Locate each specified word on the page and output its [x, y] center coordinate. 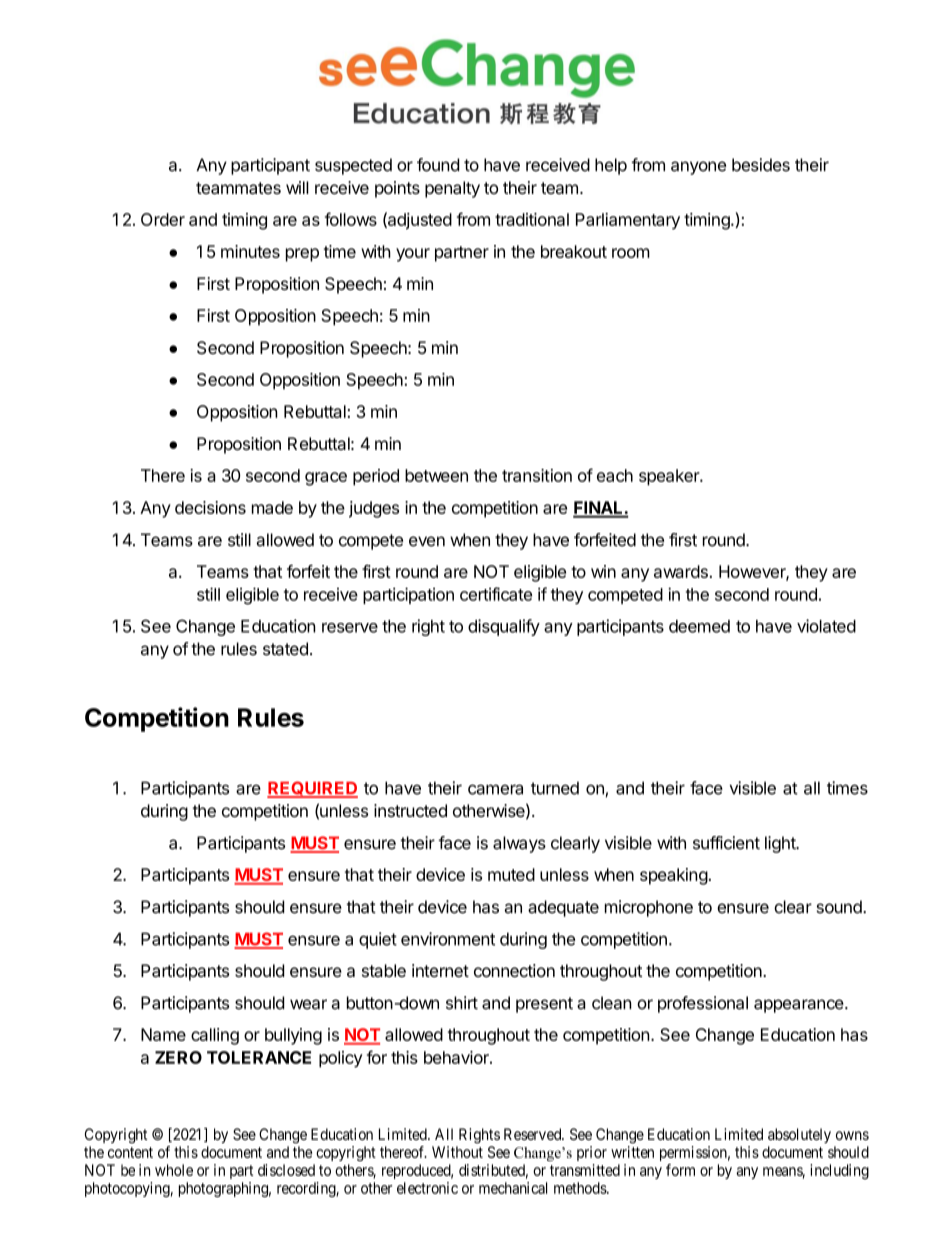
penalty [452, 189]
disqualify [504, 627]
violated [826, 626]
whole [174, 1170]
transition [537, 475]
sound [840, 907]
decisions [210, 507]
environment [448, 939]
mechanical [513, 1188]
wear [308, 1004]
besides [761, 165]
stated [285, 649]
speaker [670, 477]
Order [163, 219]
